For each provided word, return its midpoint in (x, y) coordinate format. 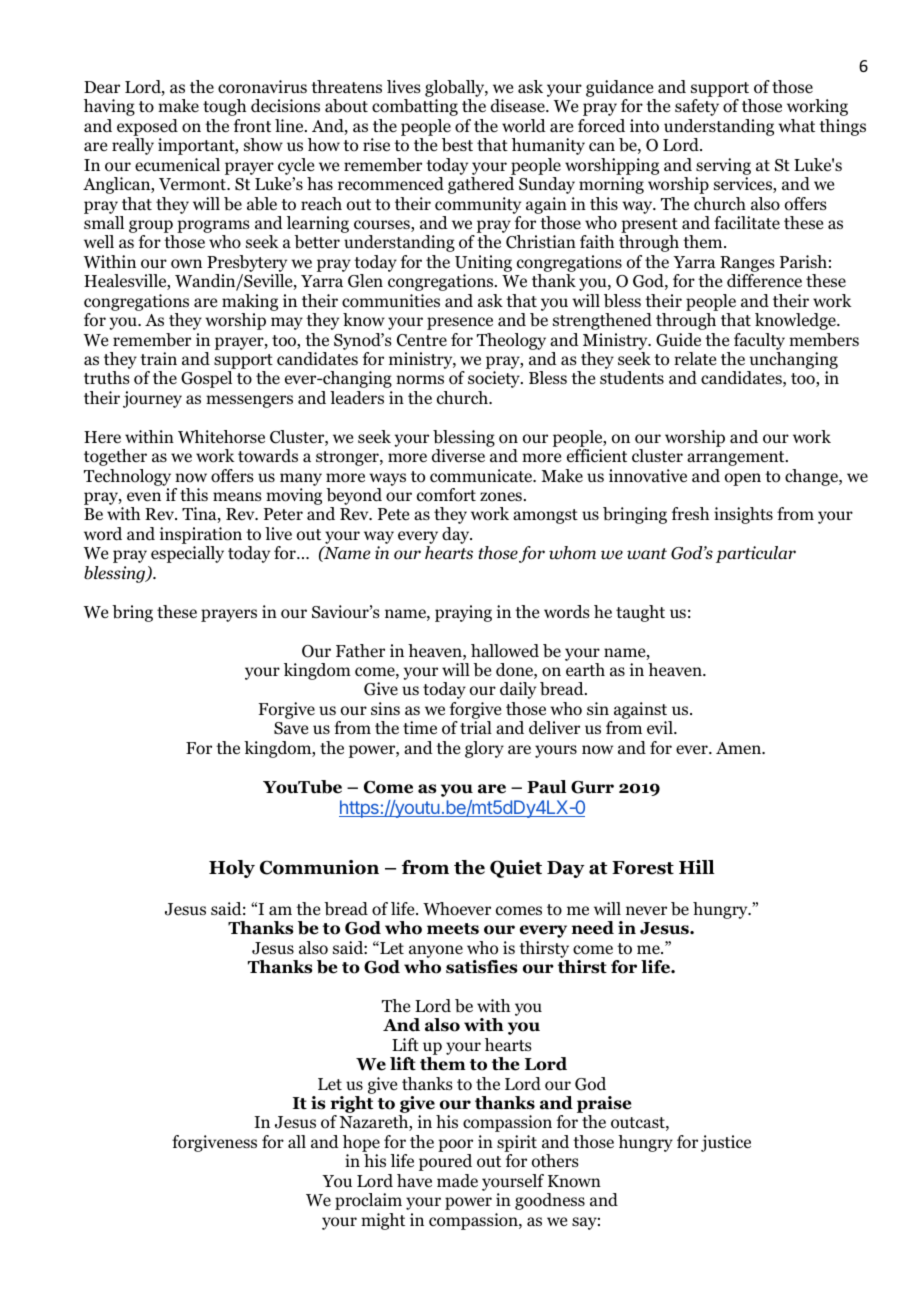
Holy (232, 869)
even (144, 497)
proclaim (368, 1201)
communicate (482, 476)
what (796, 125)
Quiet (516, 869)
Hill (697, 867)
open (743, 479)
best (457, 145)
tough (224, 107)
